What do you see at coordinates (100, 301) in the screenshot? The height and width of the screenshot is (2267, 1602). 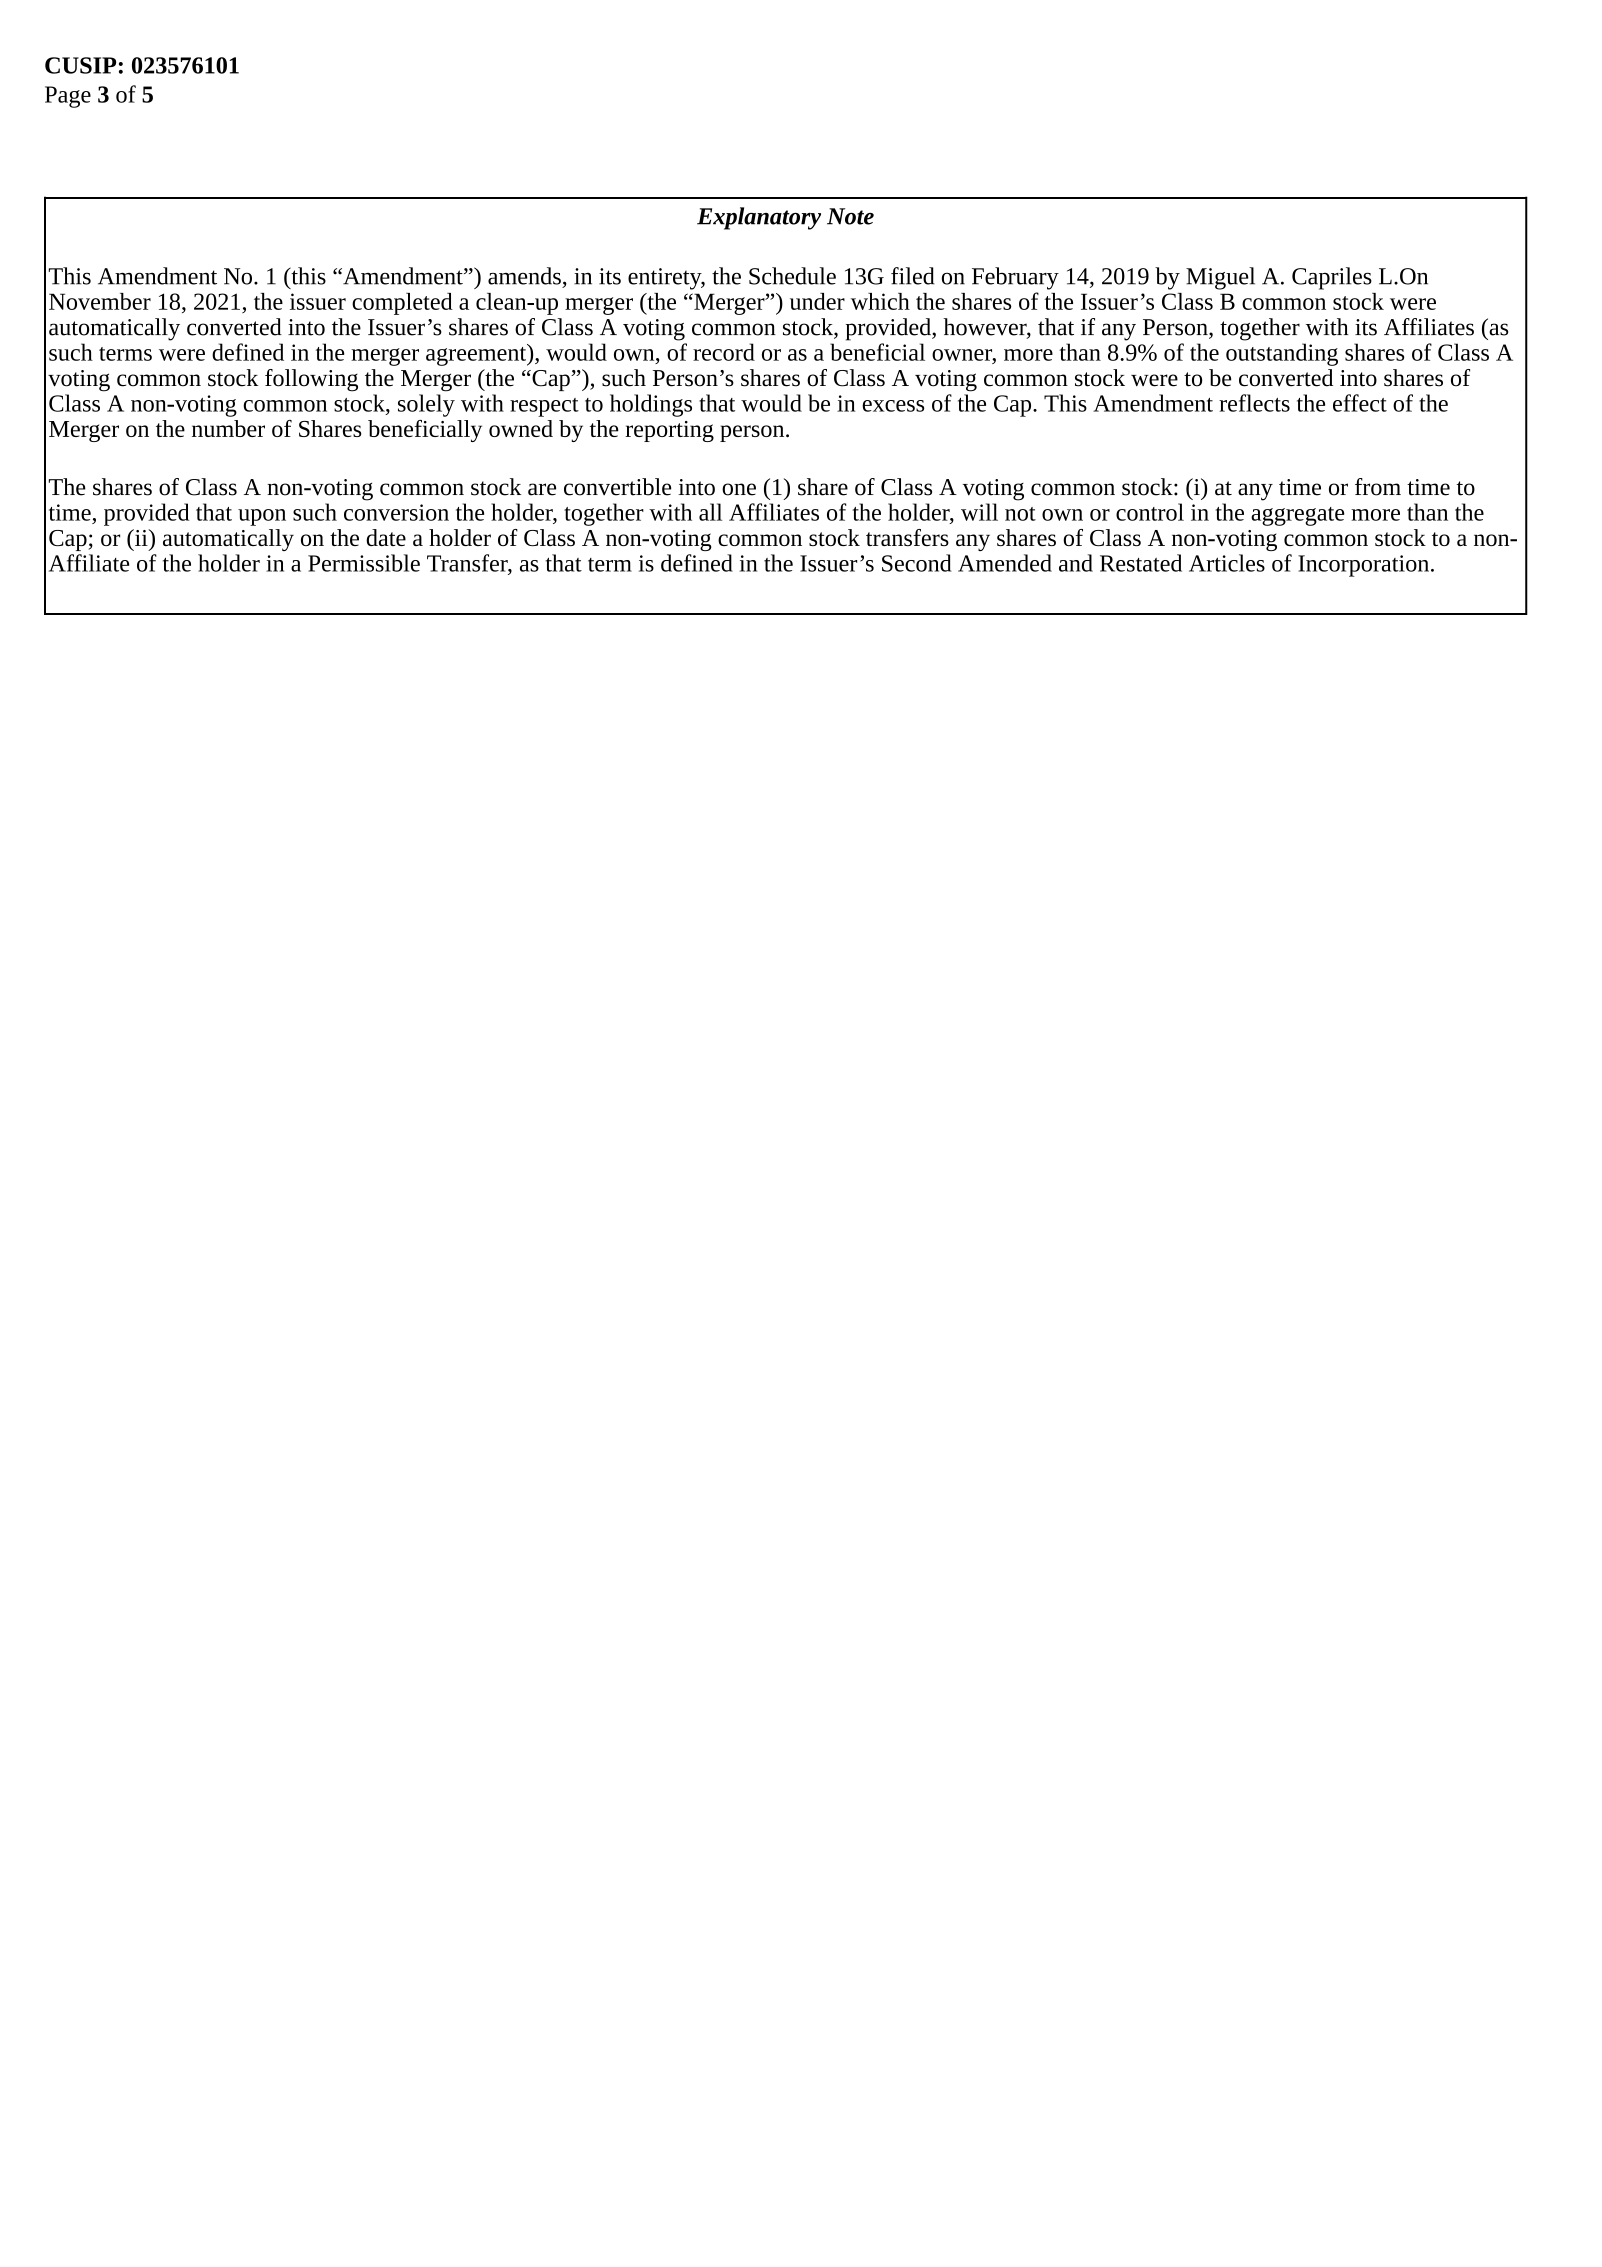 I see `November` at bounding box center [100, 301].
